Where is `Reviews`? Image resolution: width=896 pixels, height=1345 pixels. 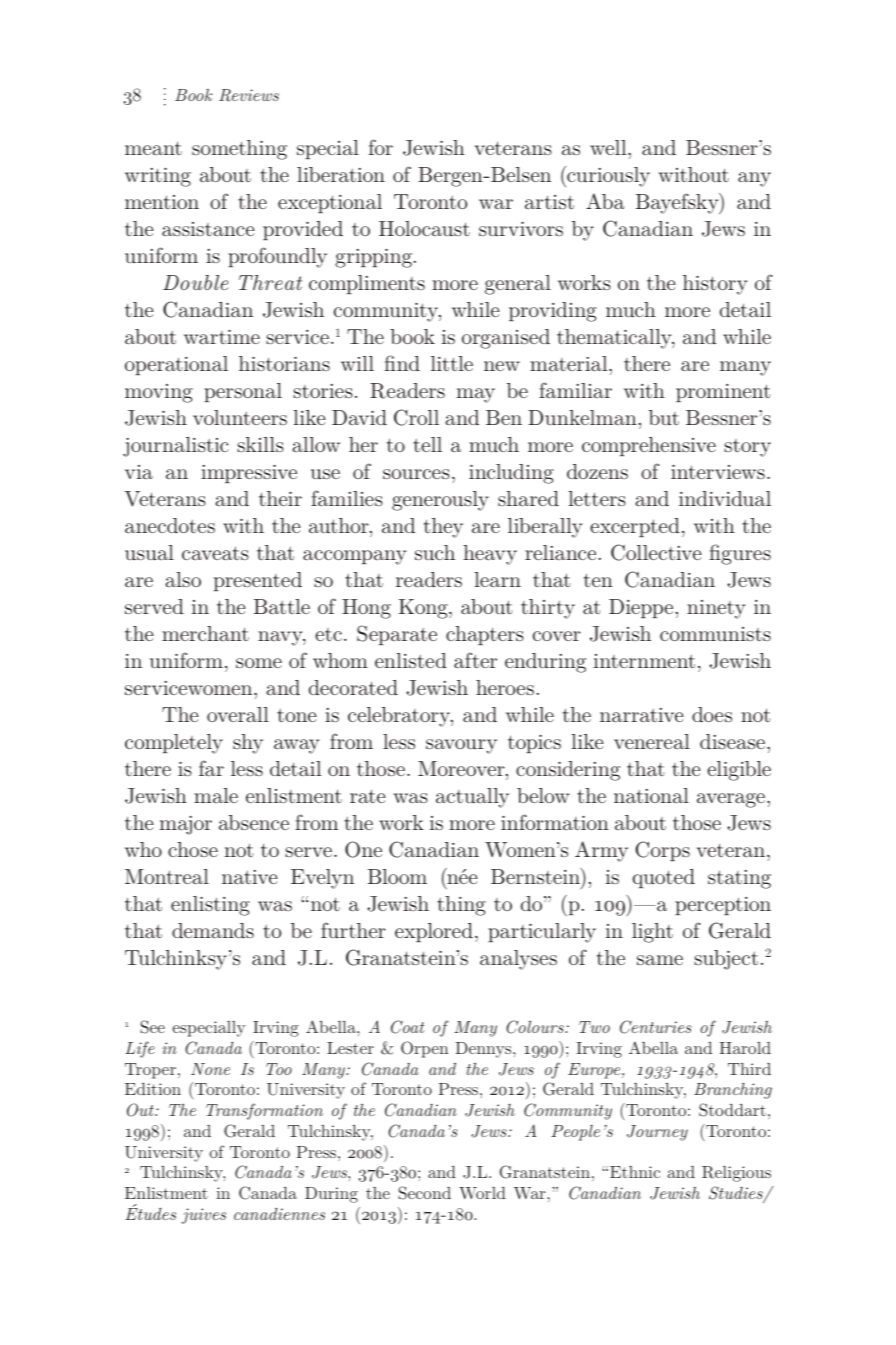 Reviews is located at coordinates (249, 95).
